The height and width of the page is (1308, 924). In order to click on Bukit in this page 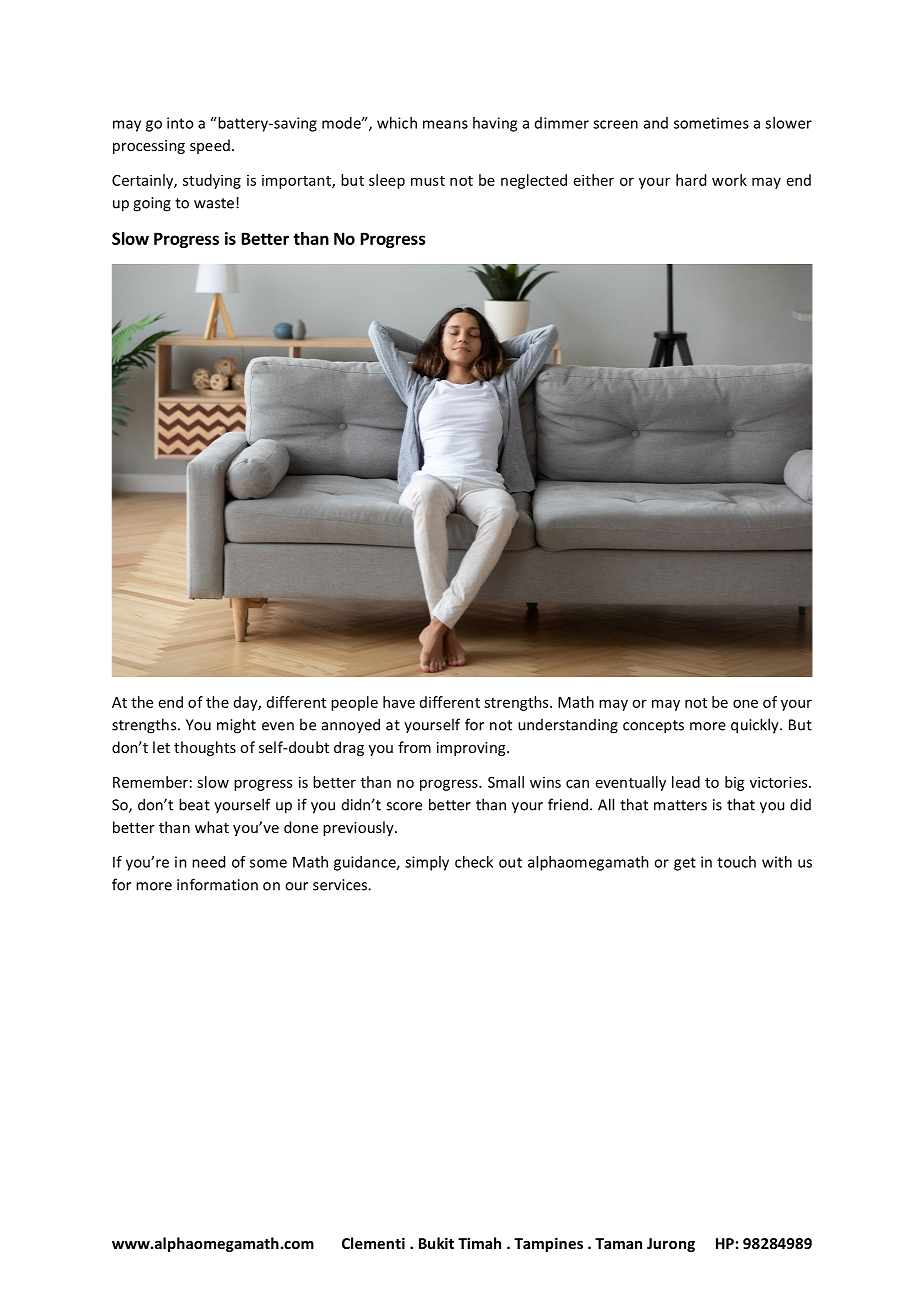, I will do `click(436, 1243)`.
